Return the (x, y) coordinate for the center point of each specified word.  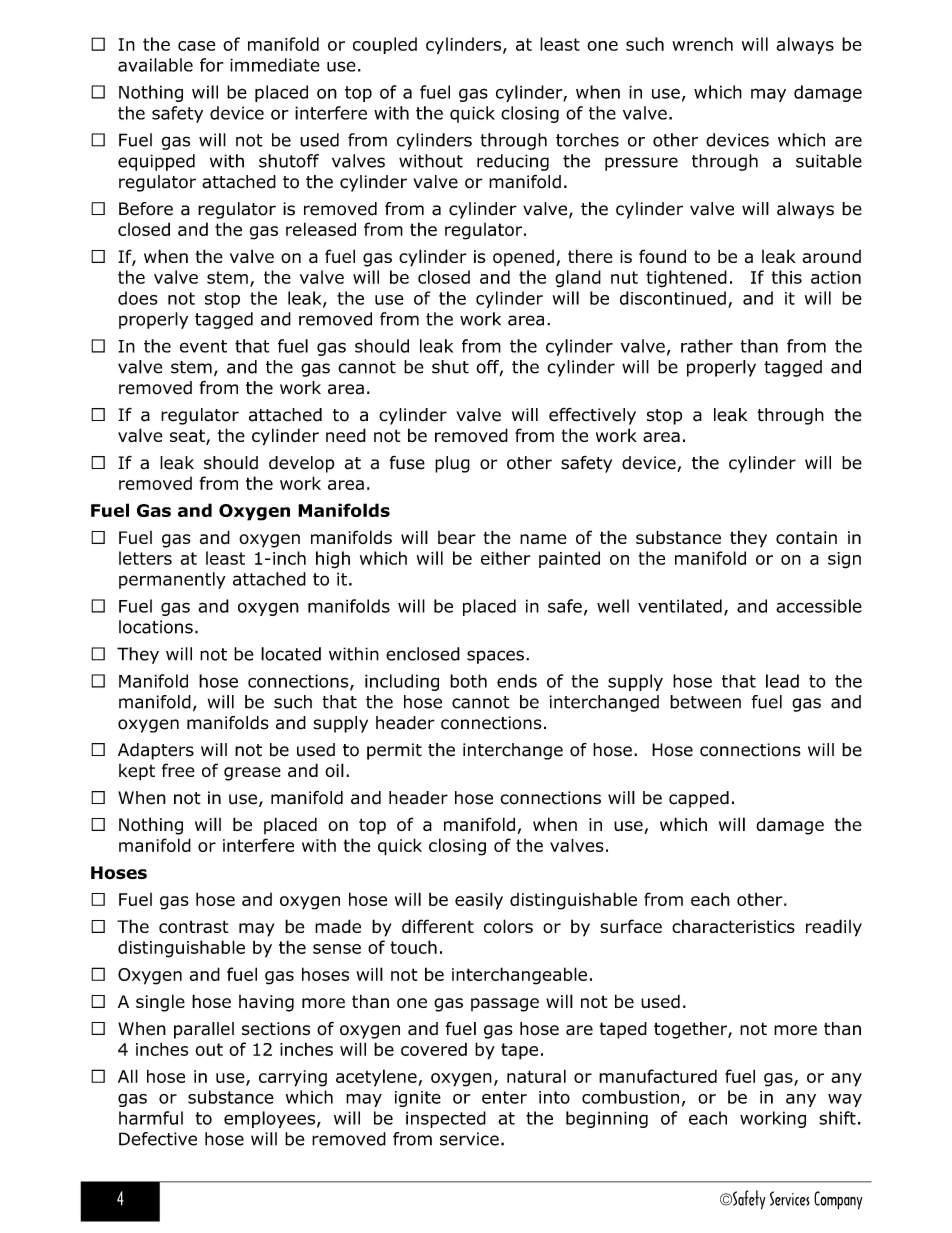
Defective (158, 1139)
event (203, 346)
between (705, 702)
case (197, 46)
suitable (829, 161)
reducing (513, 162)
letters (145, 558)
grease (252, 774)
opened (523, 258)
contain (806, 537)
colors (508, 926)
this (787, 277)
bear (457, 537)
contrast (193, 926)
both (468, 681)
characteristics (733, 926)
